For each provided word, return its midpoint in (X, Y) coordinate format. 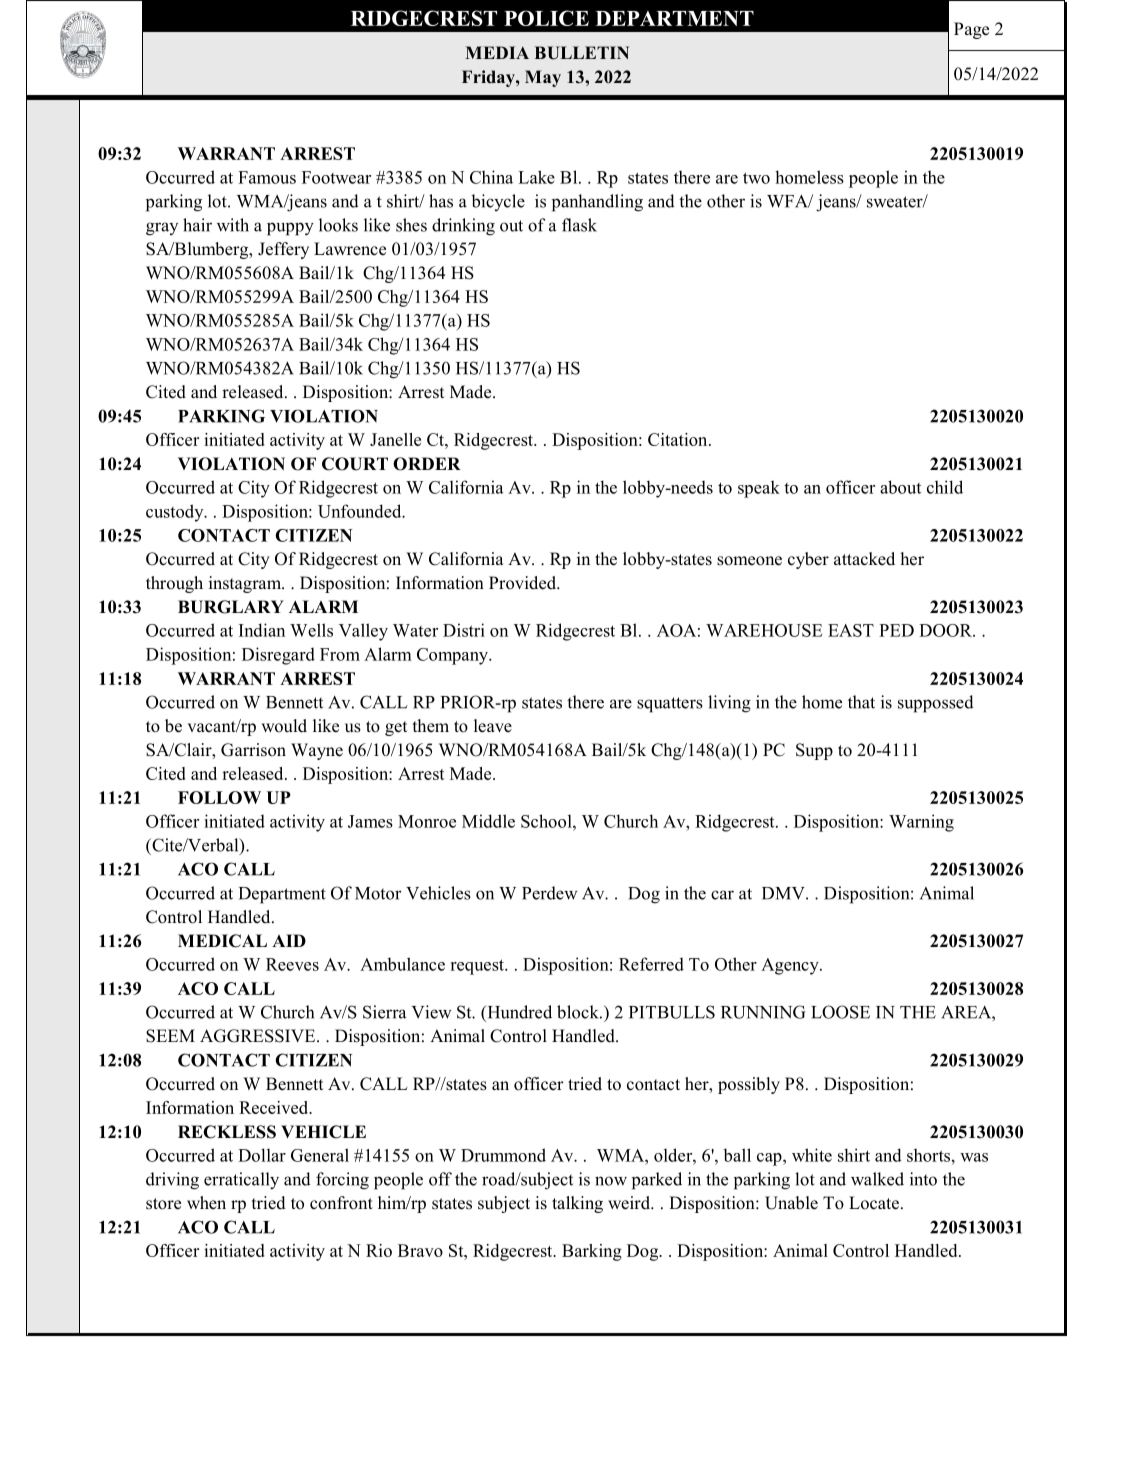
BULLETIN (582, 53)
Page (971, 30)
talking (577, 1204)
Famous (267, 177)
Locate (874, 1203)
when (206, 1203)
